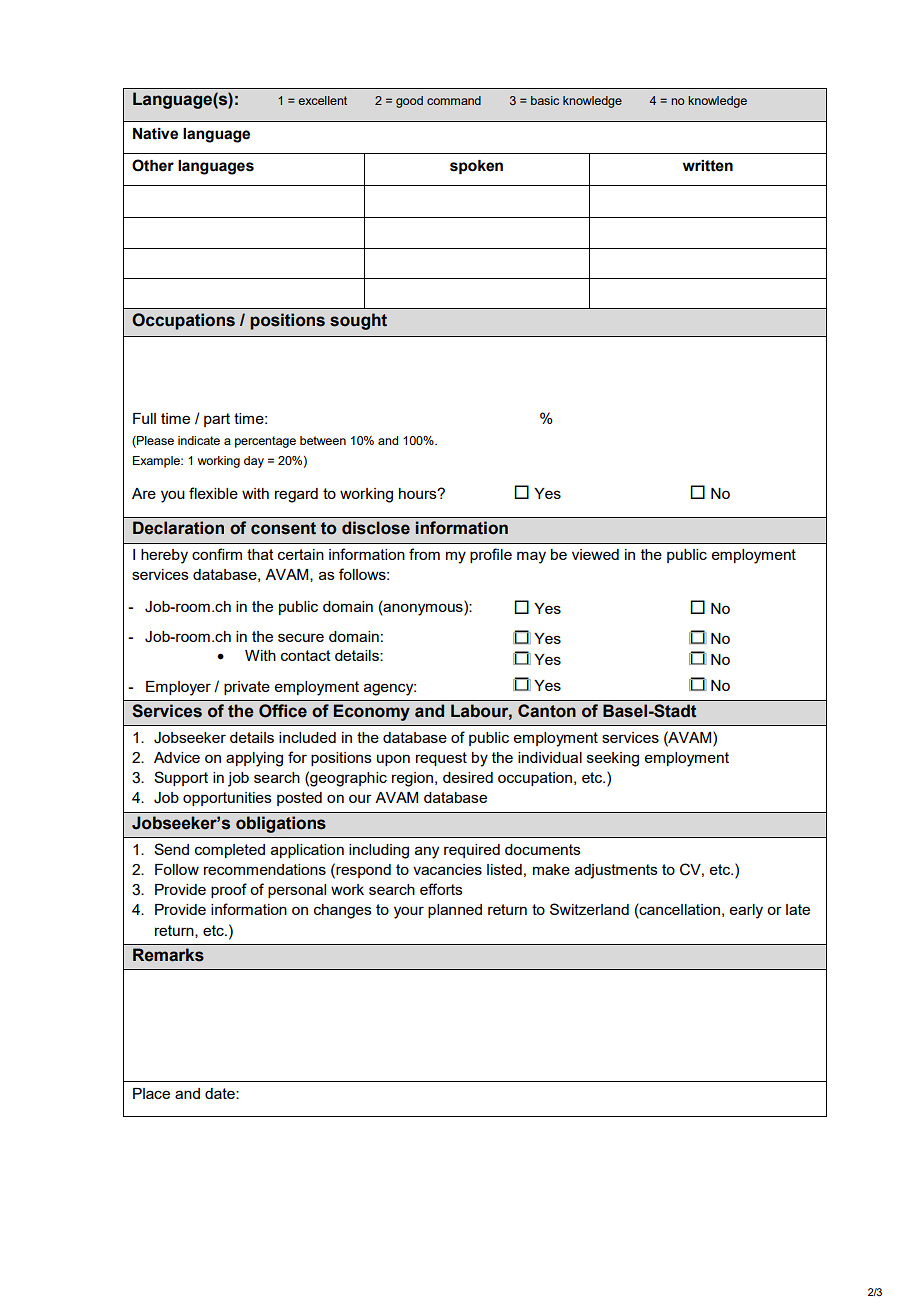  I want to click on command, so click(454, 100).
